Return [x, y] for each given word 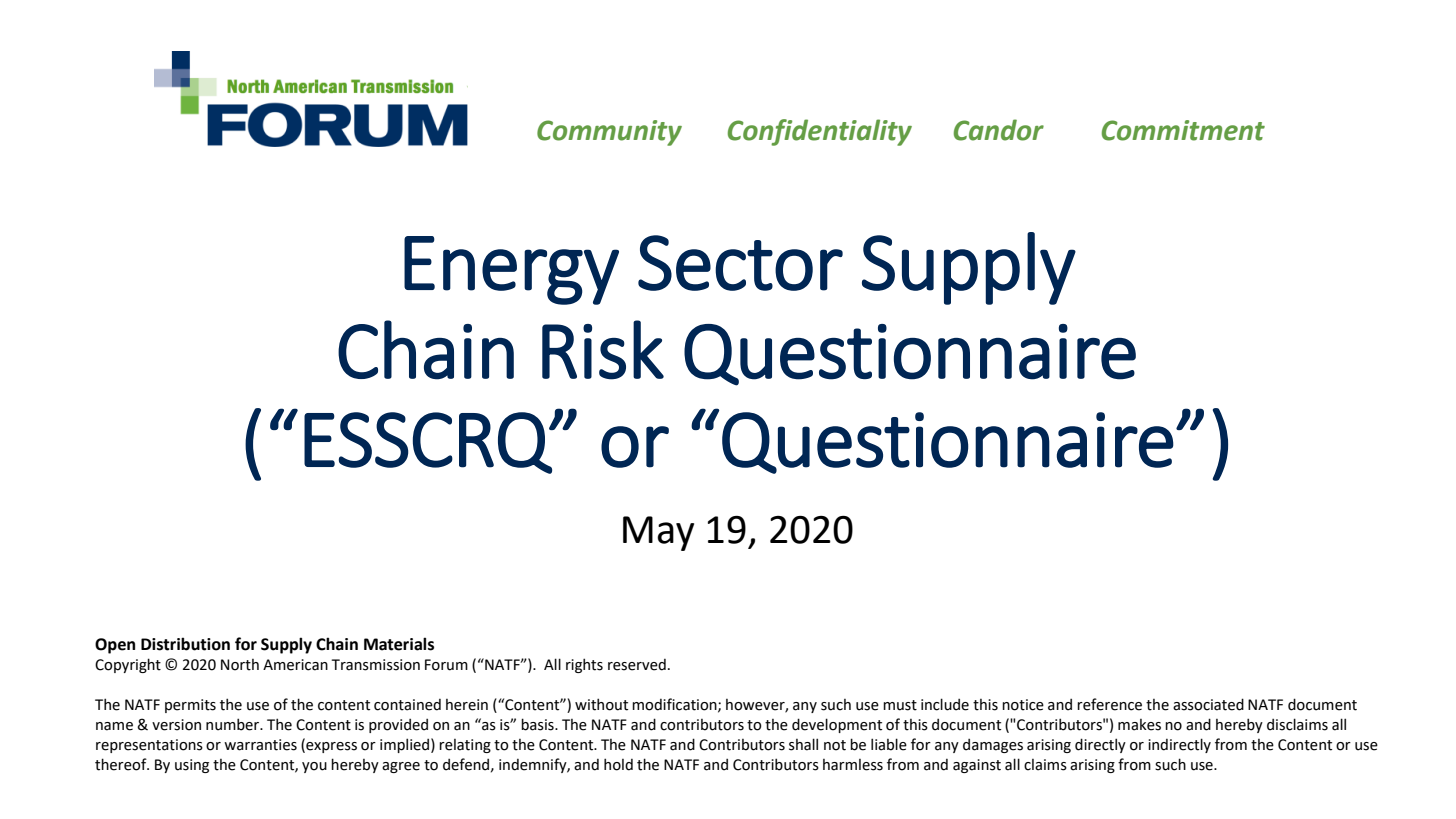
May [658, 533]
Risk [603, 350]
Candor [999, 130]
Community [609, 133]
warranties [260, 745]
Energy [511, 270]
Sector [740, 263]
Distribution [185, 644]
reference [1109, 704]
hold [618, 764]
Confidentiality [820, 132]
